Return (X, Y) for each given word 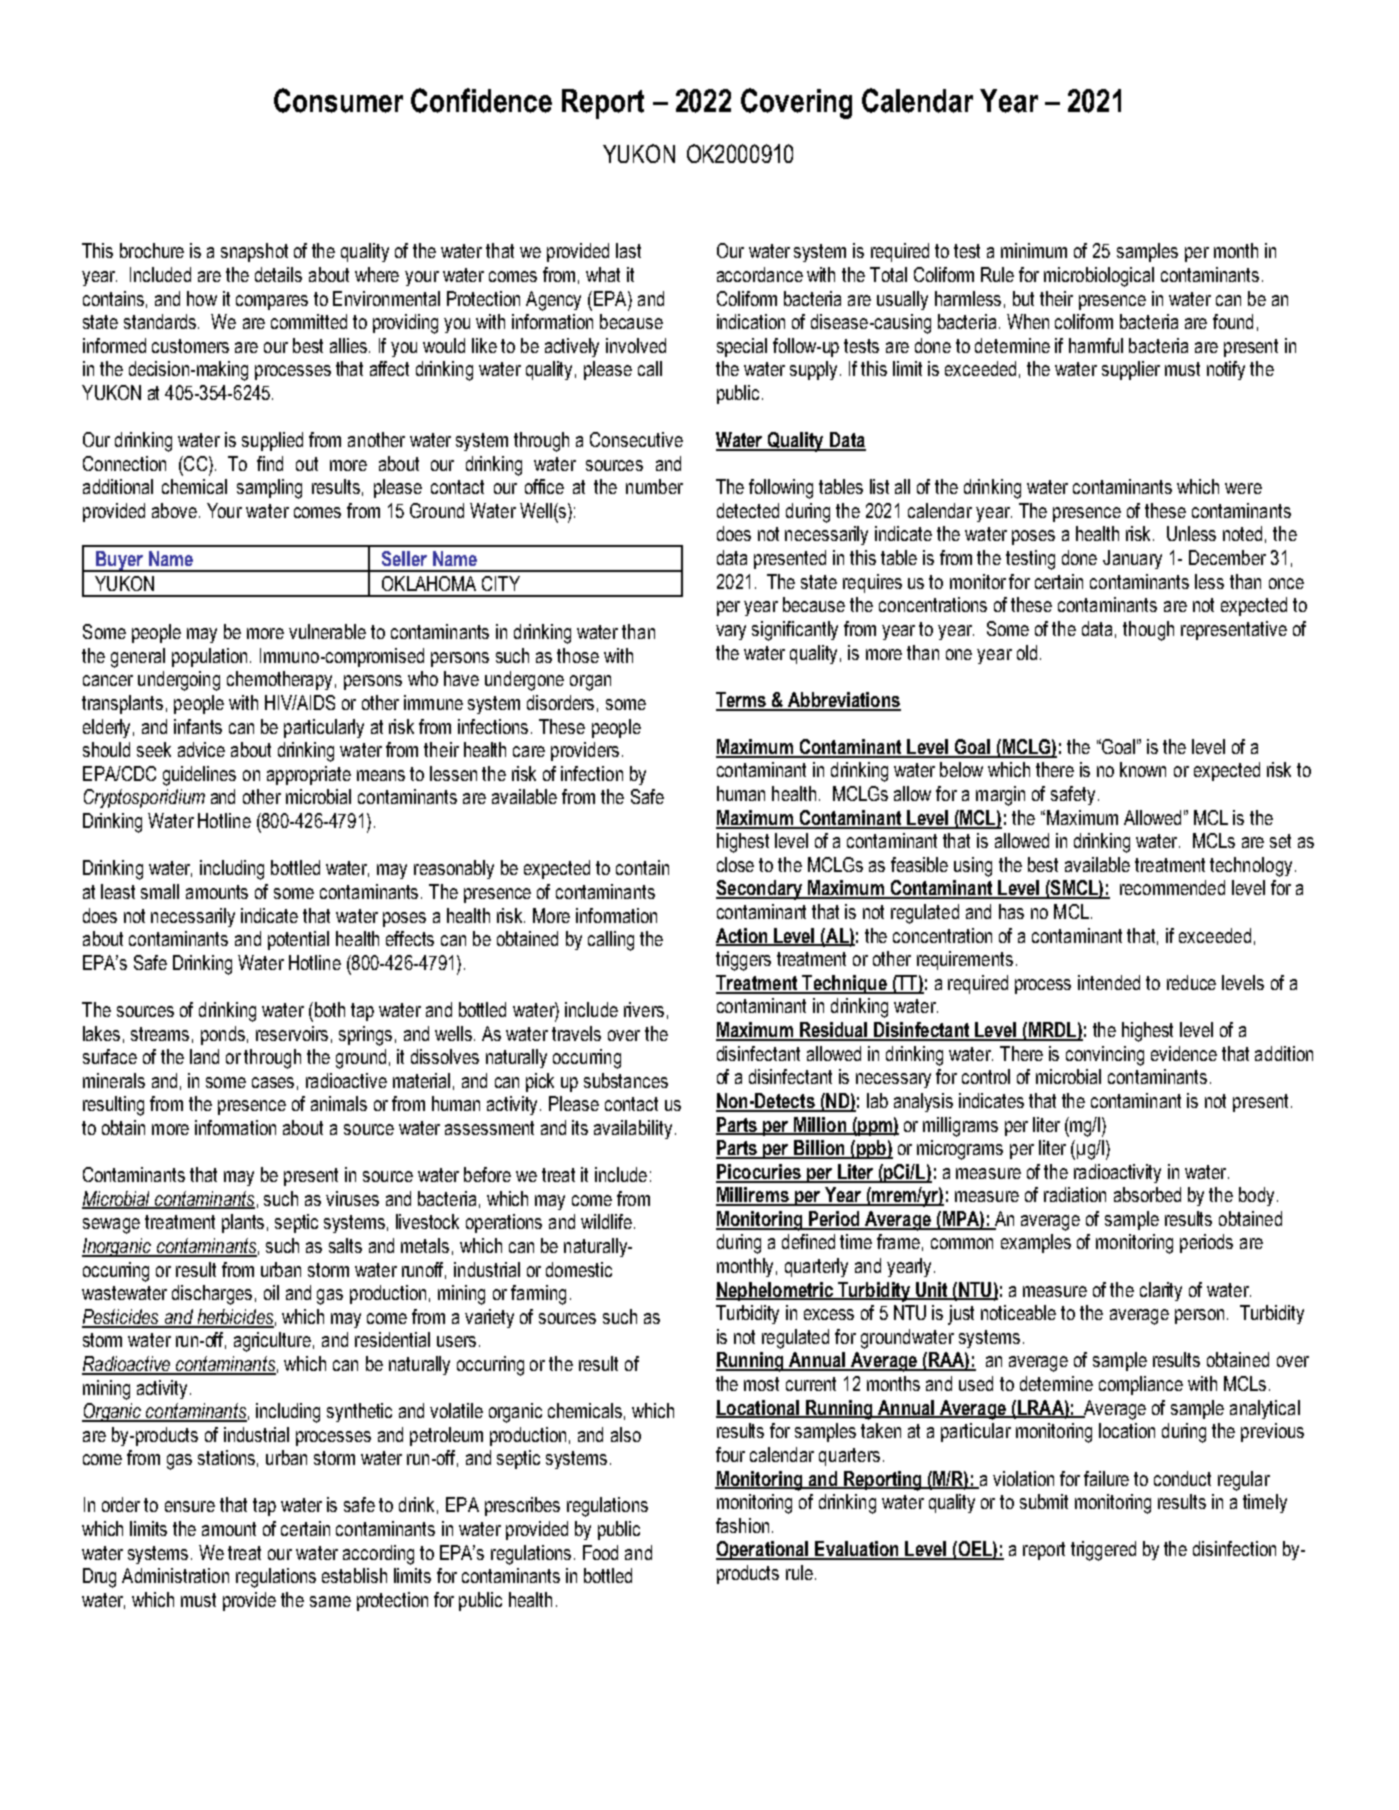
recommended (1172, 887)
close (735, 864)
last (628, 250)
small (160, 891)
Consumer (338, 100)
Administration (175, 1575)
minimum (1034, 250)
